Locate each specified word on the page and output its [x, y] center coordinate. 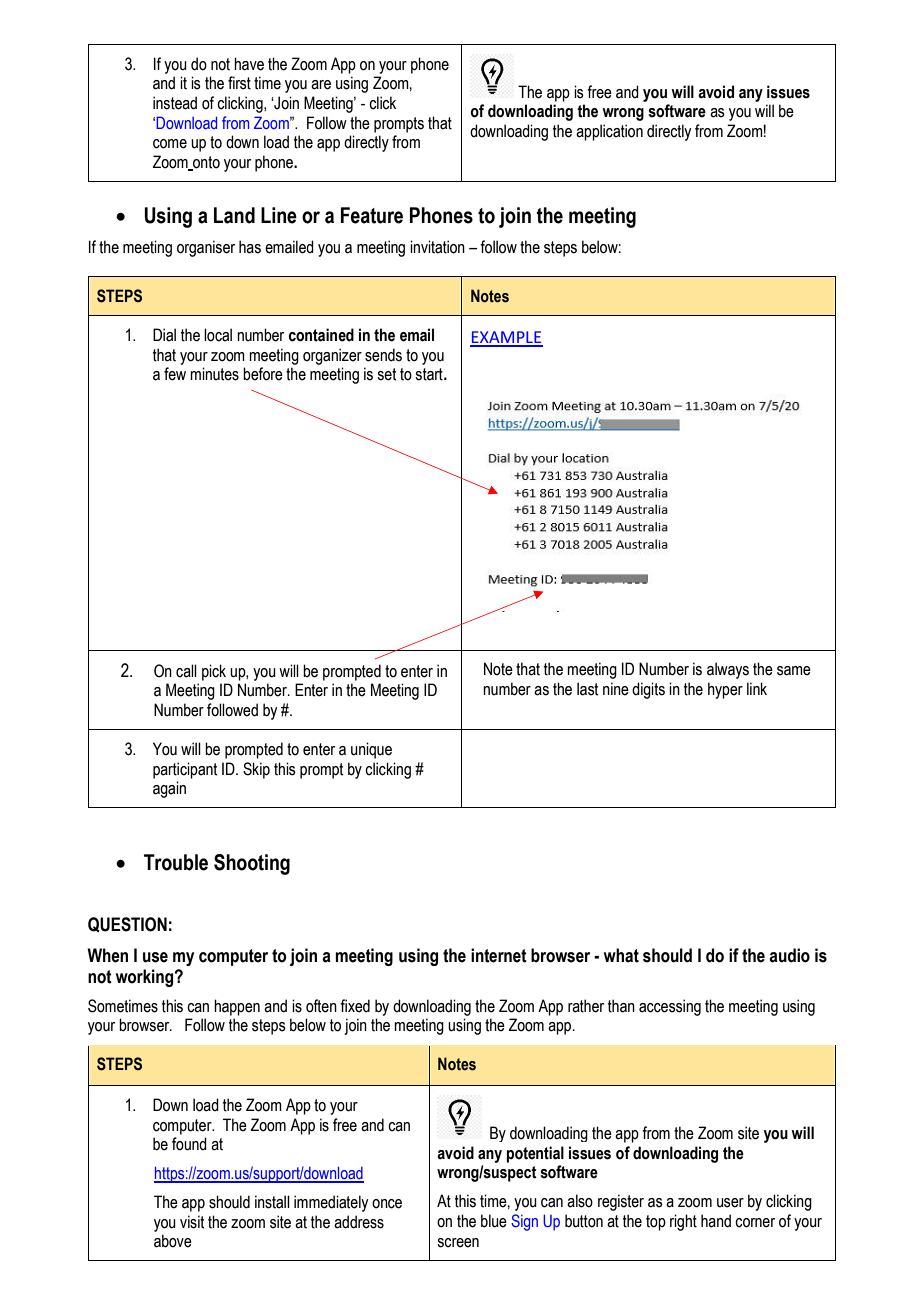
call [186, 671]
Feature [372, 215]
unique [371, 750]
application [609, 132]
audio [789, 955]
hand [716, 1221]
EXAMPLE [506, 338]
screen [458, 1243]
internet [499, 955]
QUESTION [127, 925]
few [175, 374]
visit [192, 1222]
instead [175, 103]
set [386, 374]
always [728, 670]
